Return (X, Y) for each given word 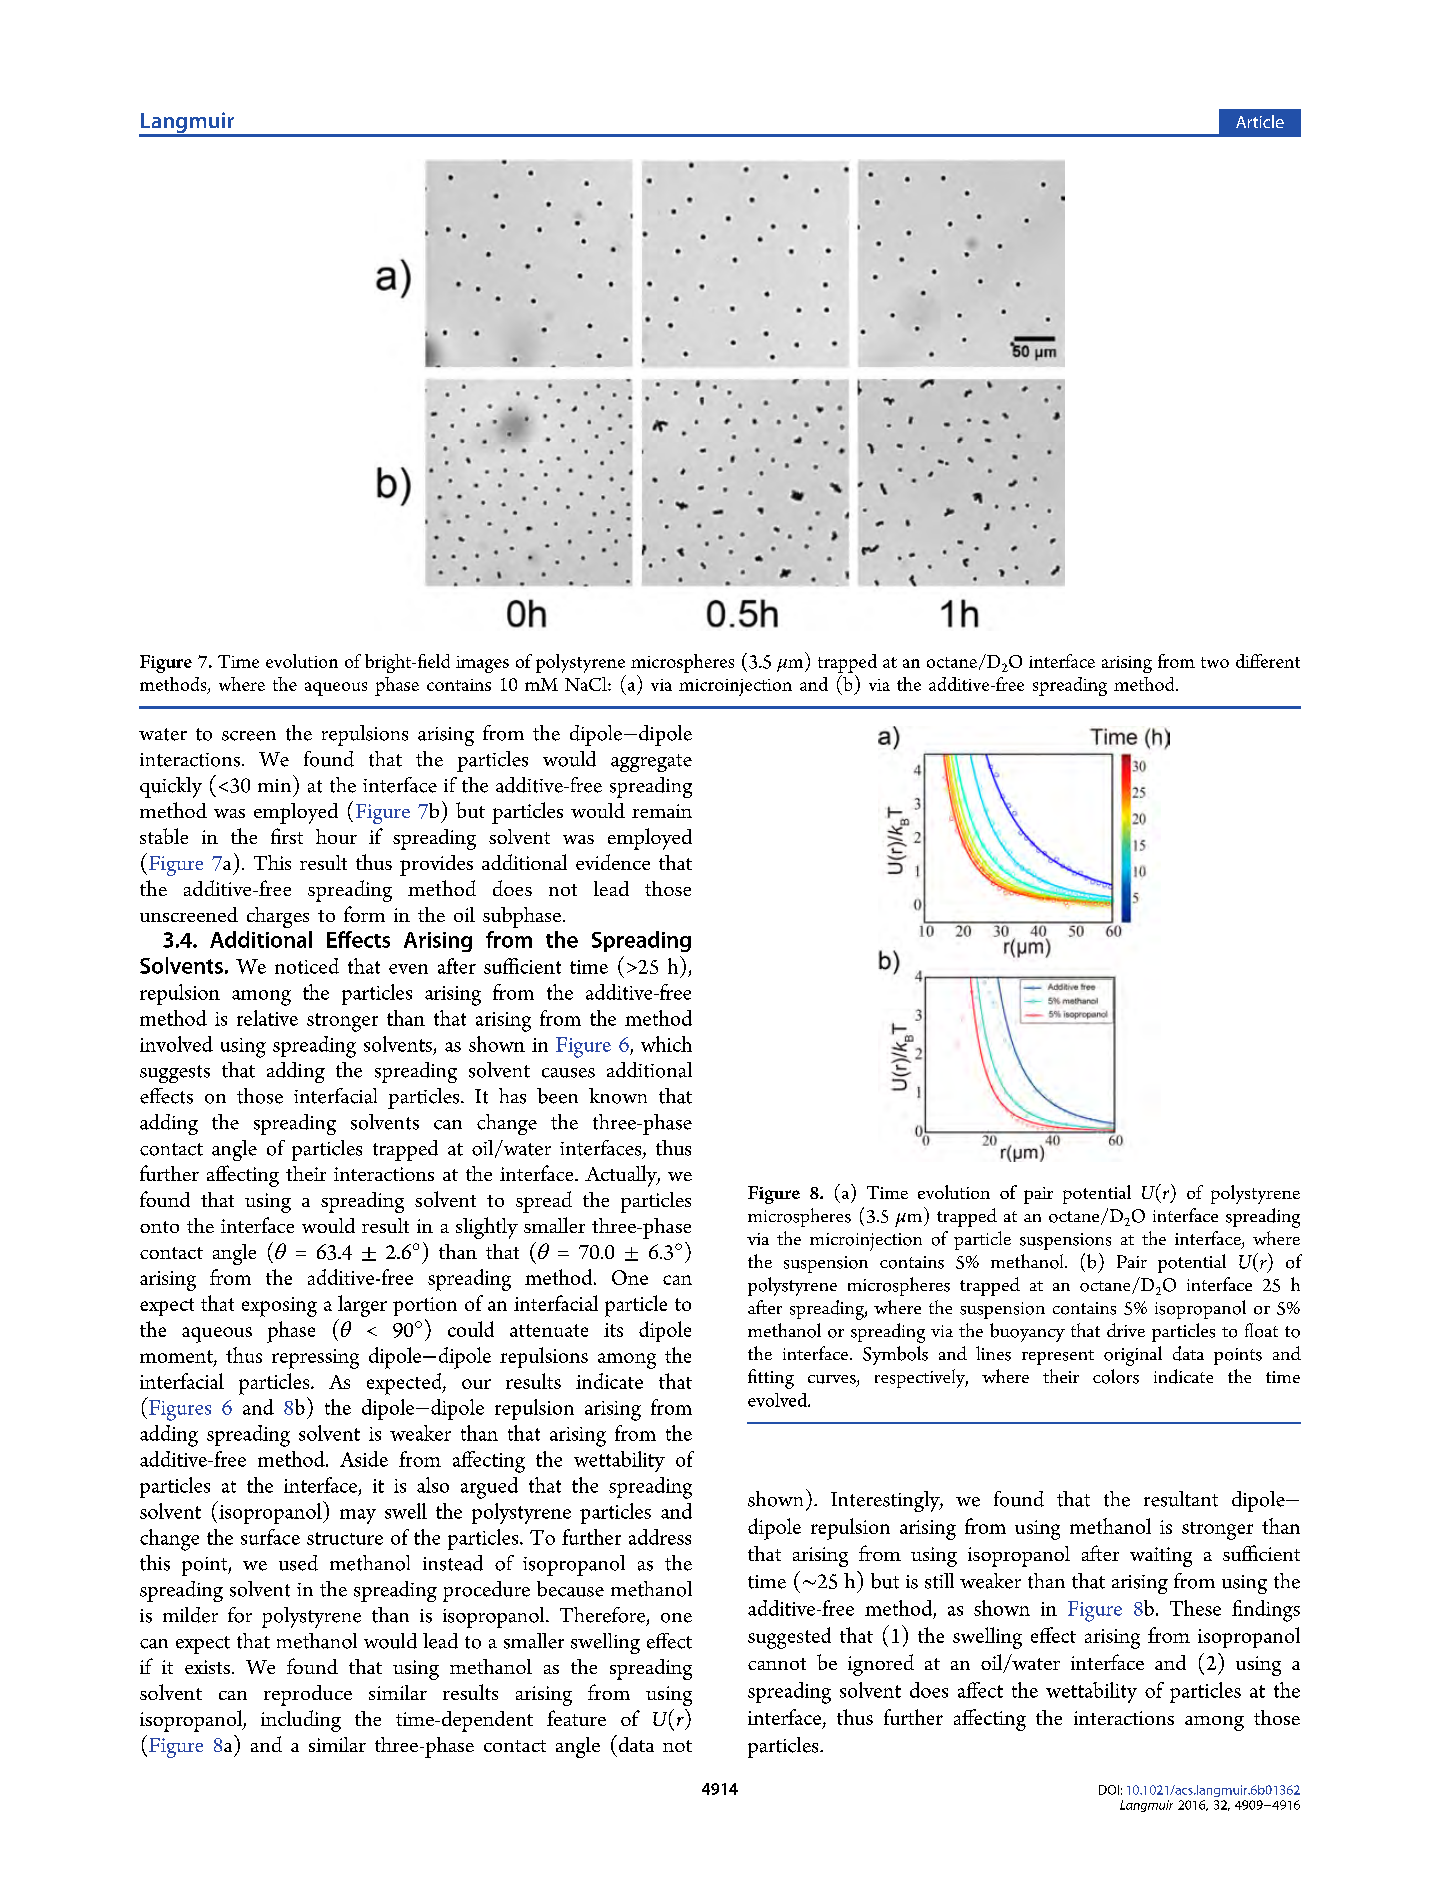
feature (576, 1718)
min (274, 785)
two (1215, 662)
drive (1126, 1330)
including (301, 1721)
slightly (487, 1228)
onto (159, 1227)
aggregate (651, 763)
